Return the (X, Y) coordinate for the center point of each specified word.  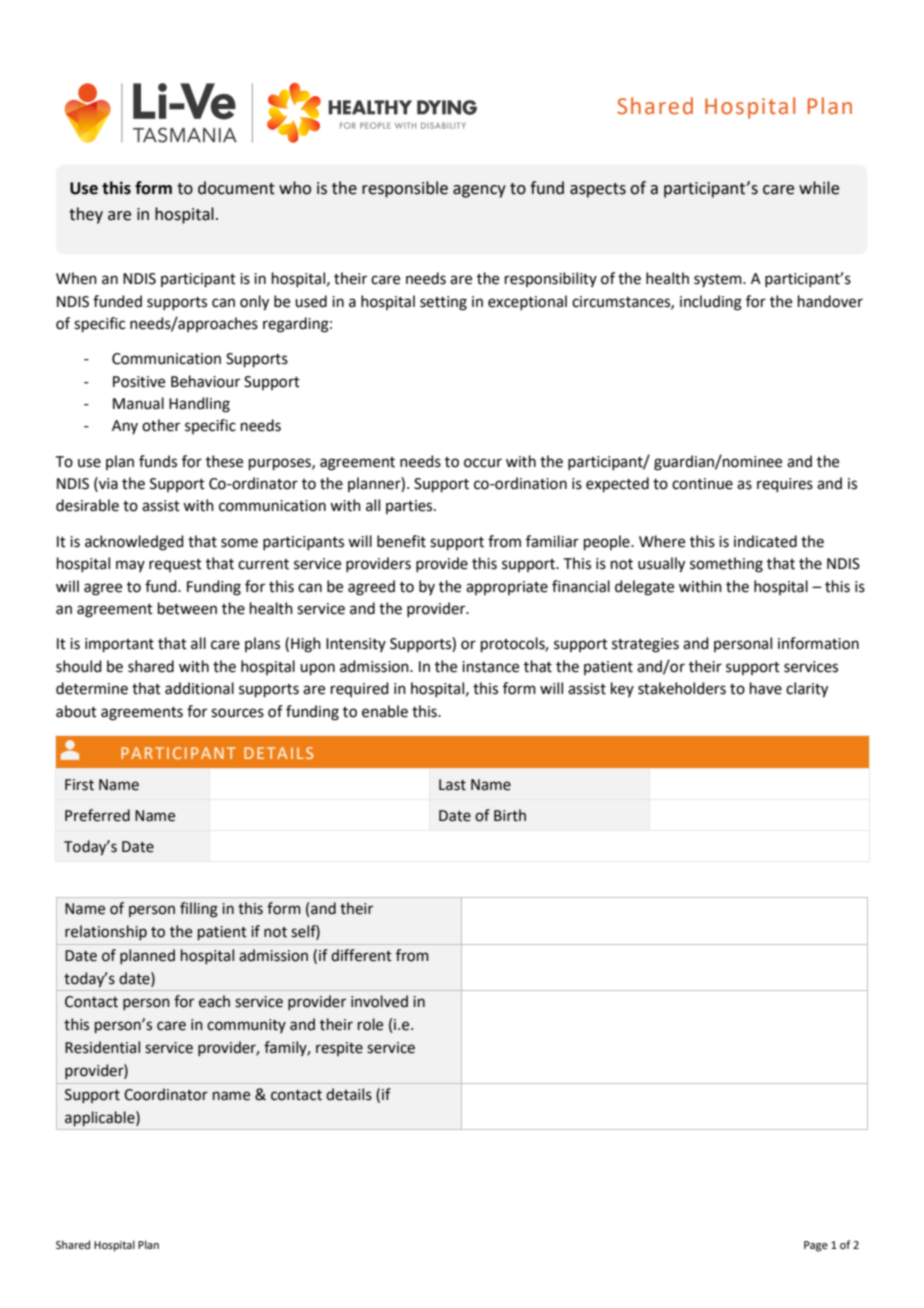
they (86, 215)
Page (816, 1246)
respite (339, 1049)
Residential (102, 1047)
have (766, 688)
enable (385, 711)
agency (479, 191)
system (719, 280)
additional (199, 688)
